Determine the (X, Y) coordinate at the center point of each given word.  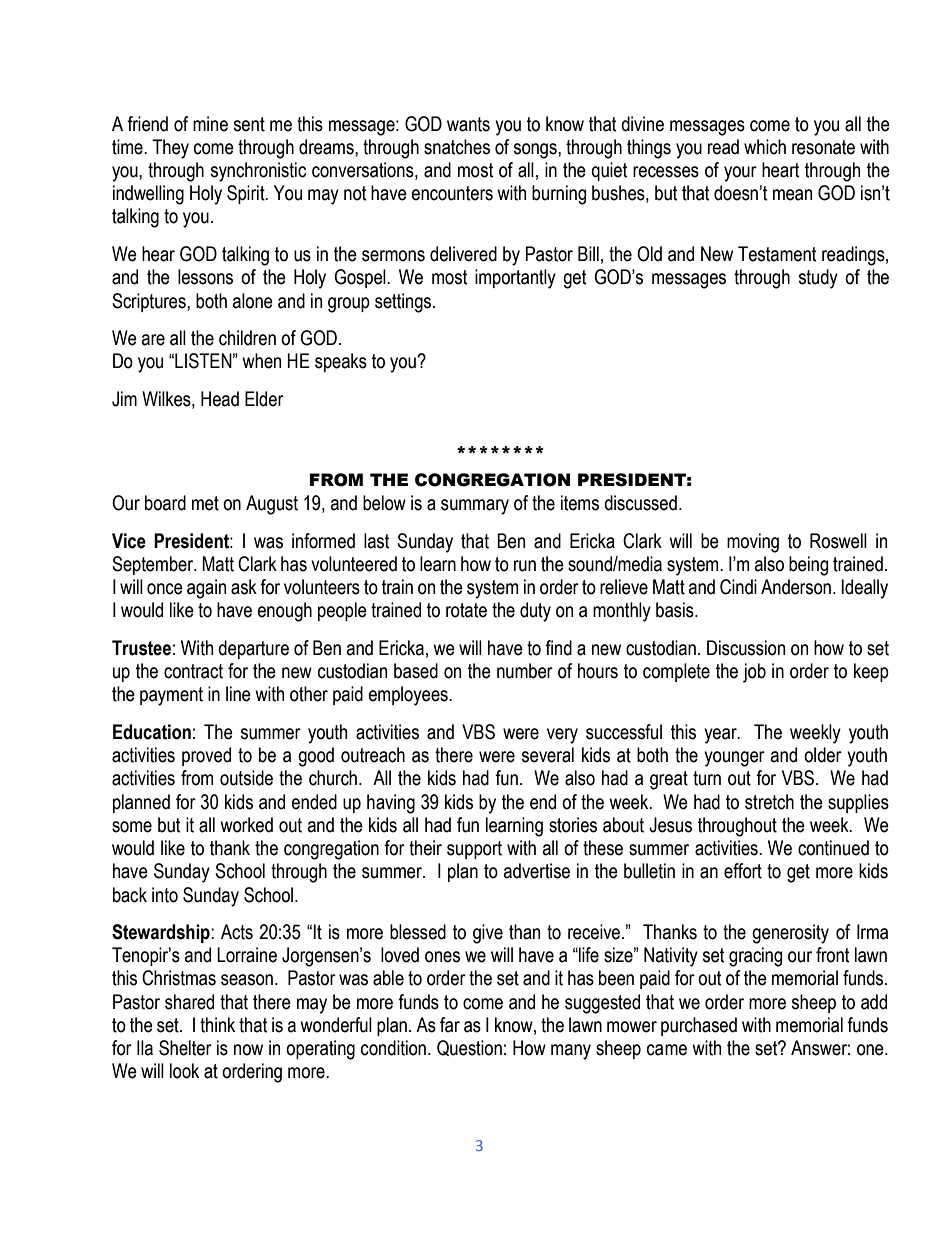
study (818, 279)
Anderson (796, 587)
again (206, 589)
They (170, 149)
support (474, 850)
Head (220, 399)
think (217, 1025)
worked (246, 825)
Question (469, 1048)
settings (404, 303)
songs (536, 151)
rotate (466, 610)
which (765, 147)
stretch (769, 802)
